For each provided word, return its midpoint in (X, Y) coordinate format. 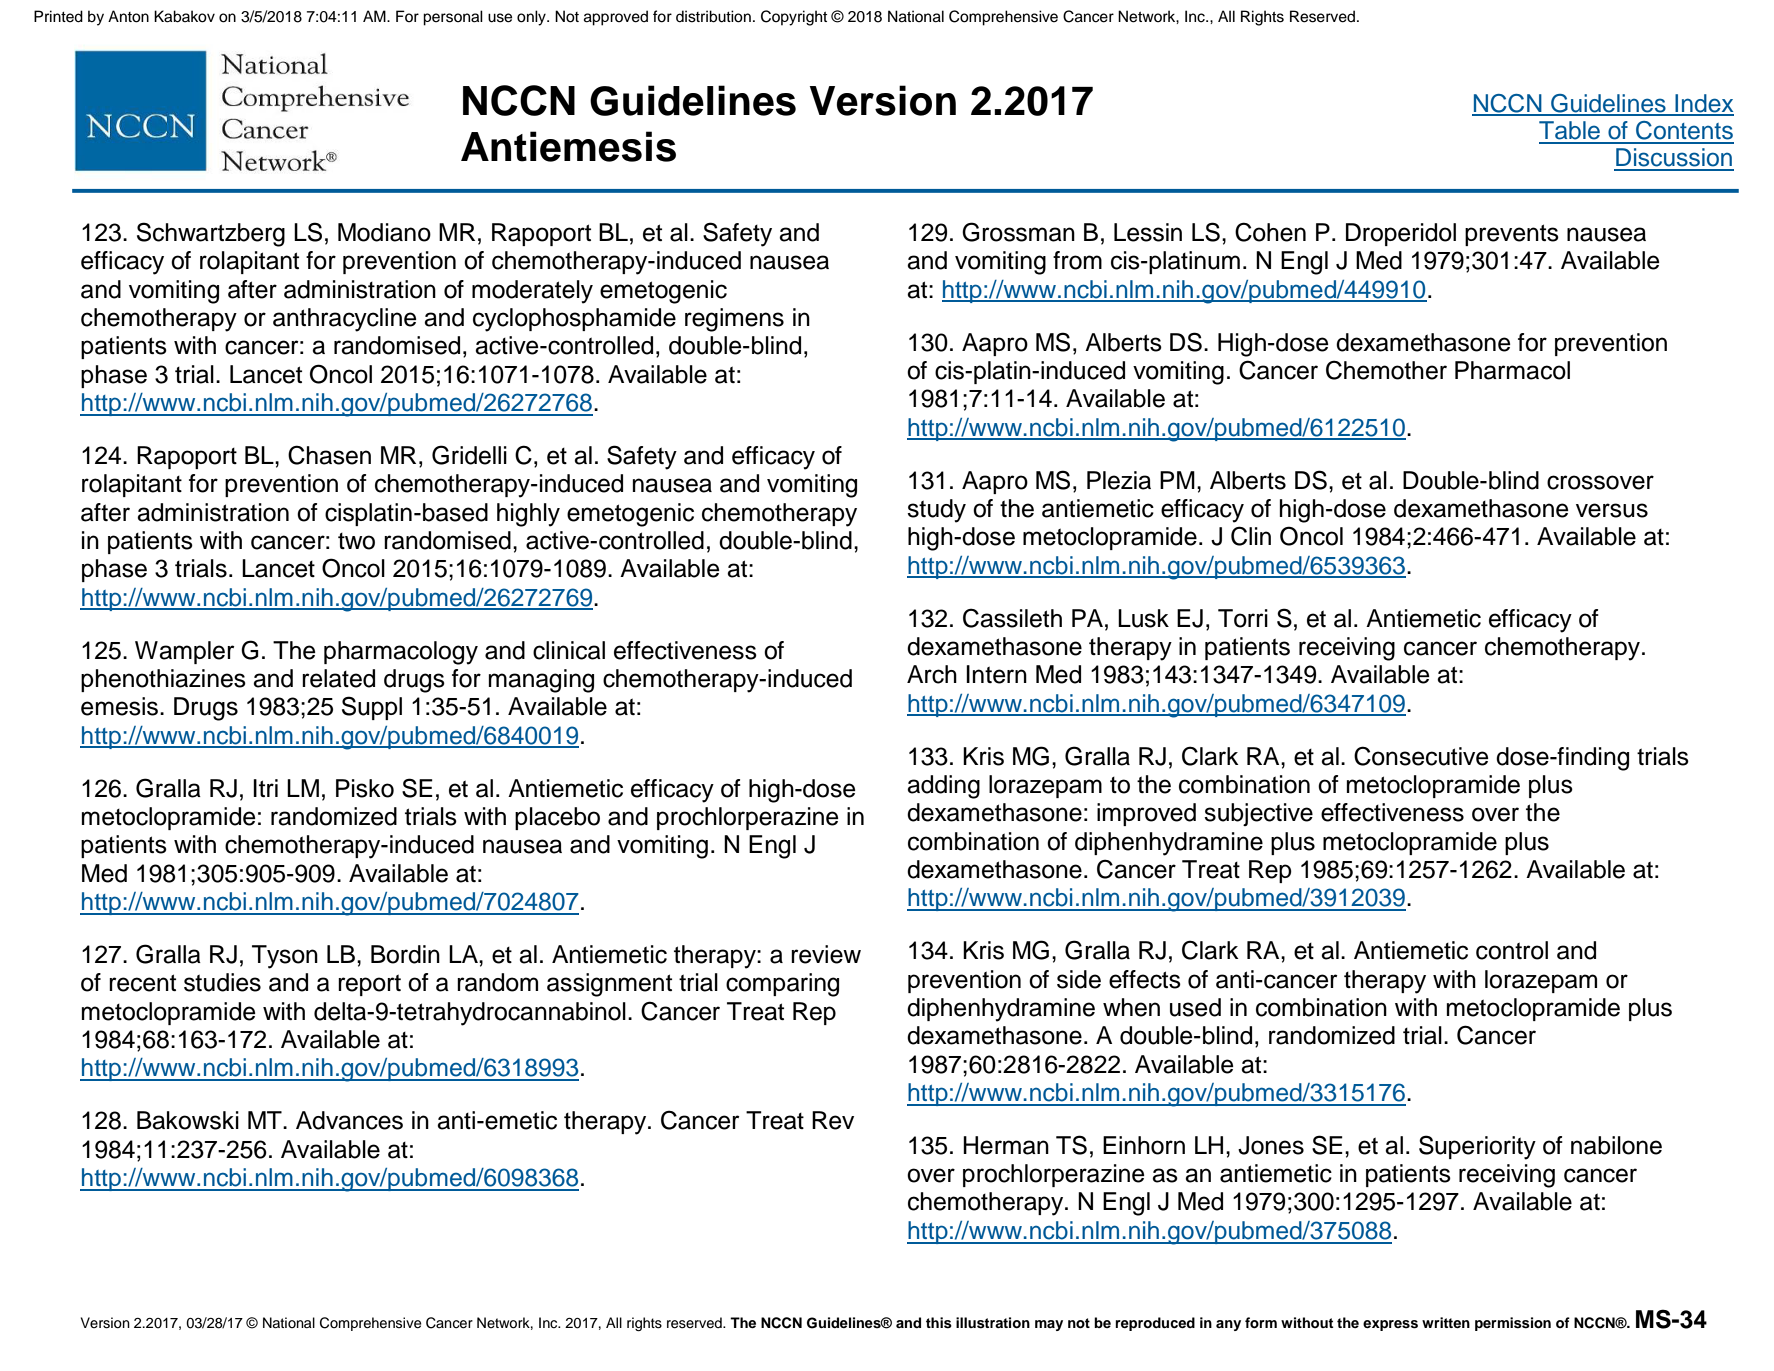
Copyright (794, 18)
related (338, 678)
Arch (932, 674)
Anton (128, 16)
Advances (349, 1120)
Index (1703, 104)
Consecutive (1421, 756)
